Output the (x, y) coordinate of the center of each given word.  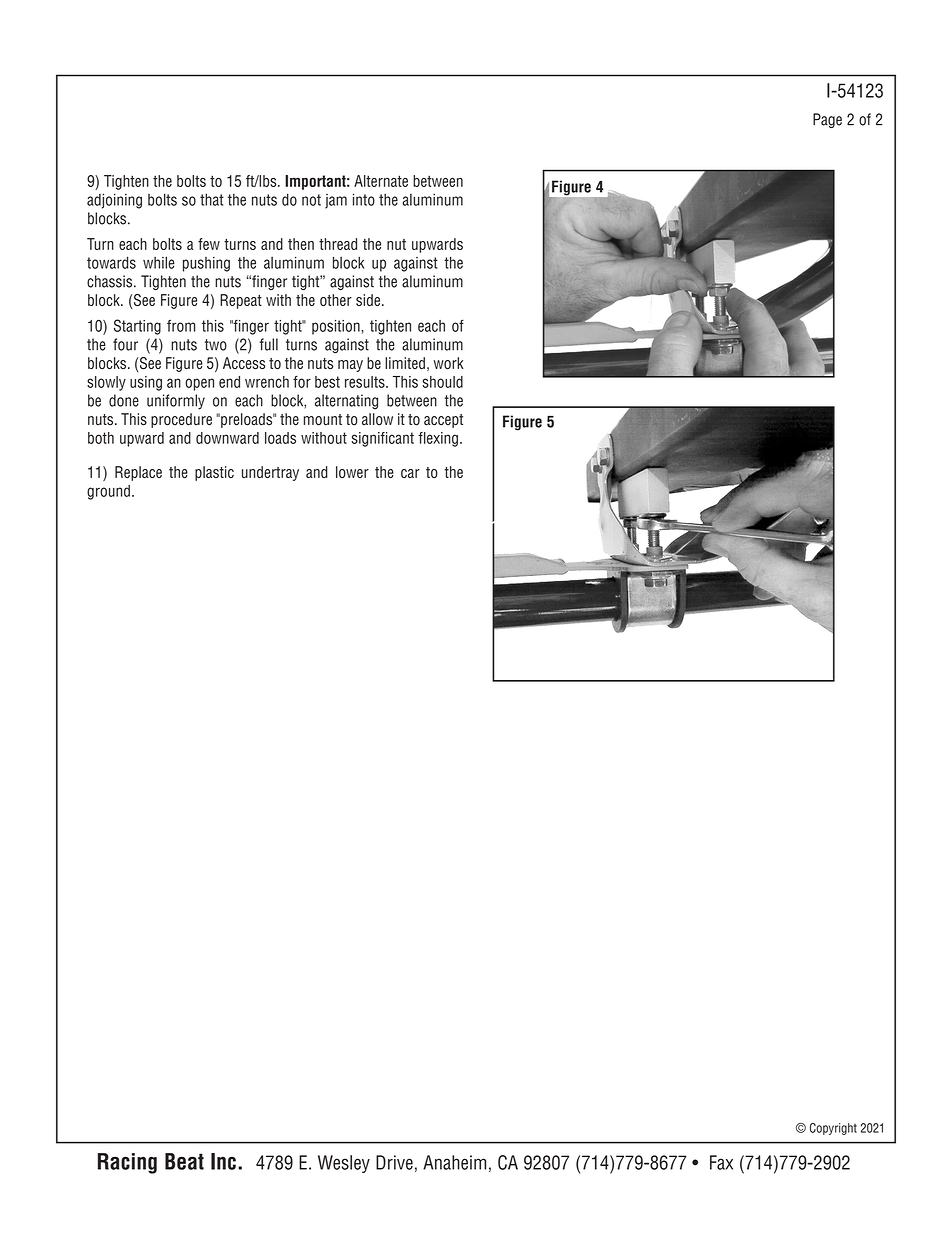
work (449, 363)
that (212, 199)
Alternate (381, 181)
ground (108, 492)
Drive (394, 1162)
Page (827, 120)
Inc (223, 1161)
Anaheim (454, 1162)
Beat (184, 1161)
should (442, 382)
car (410, 473)
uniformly (176, 402)
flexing (438, 439)
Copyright (833, 1129)
